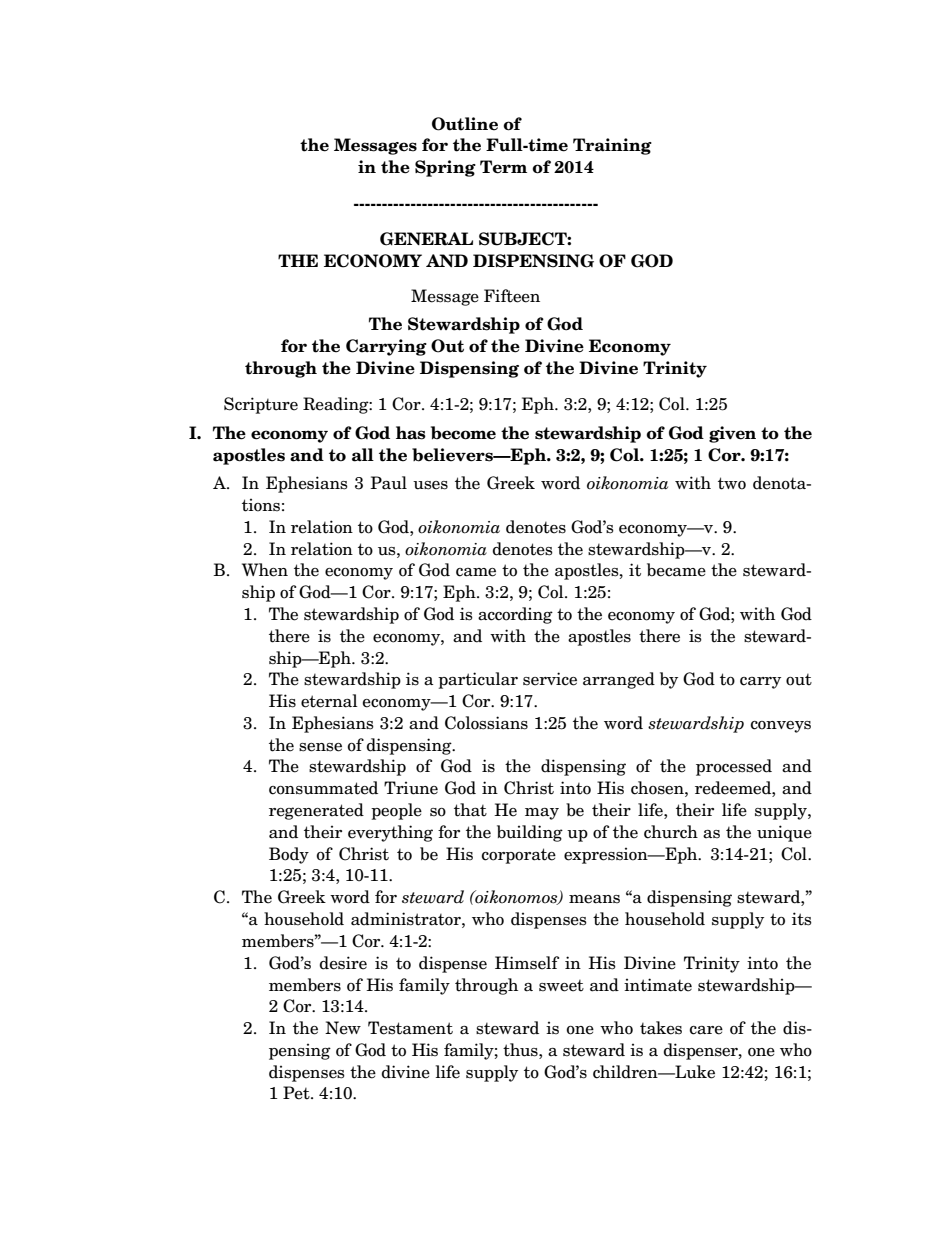  I want to click on Spring, so click(445, 168).
